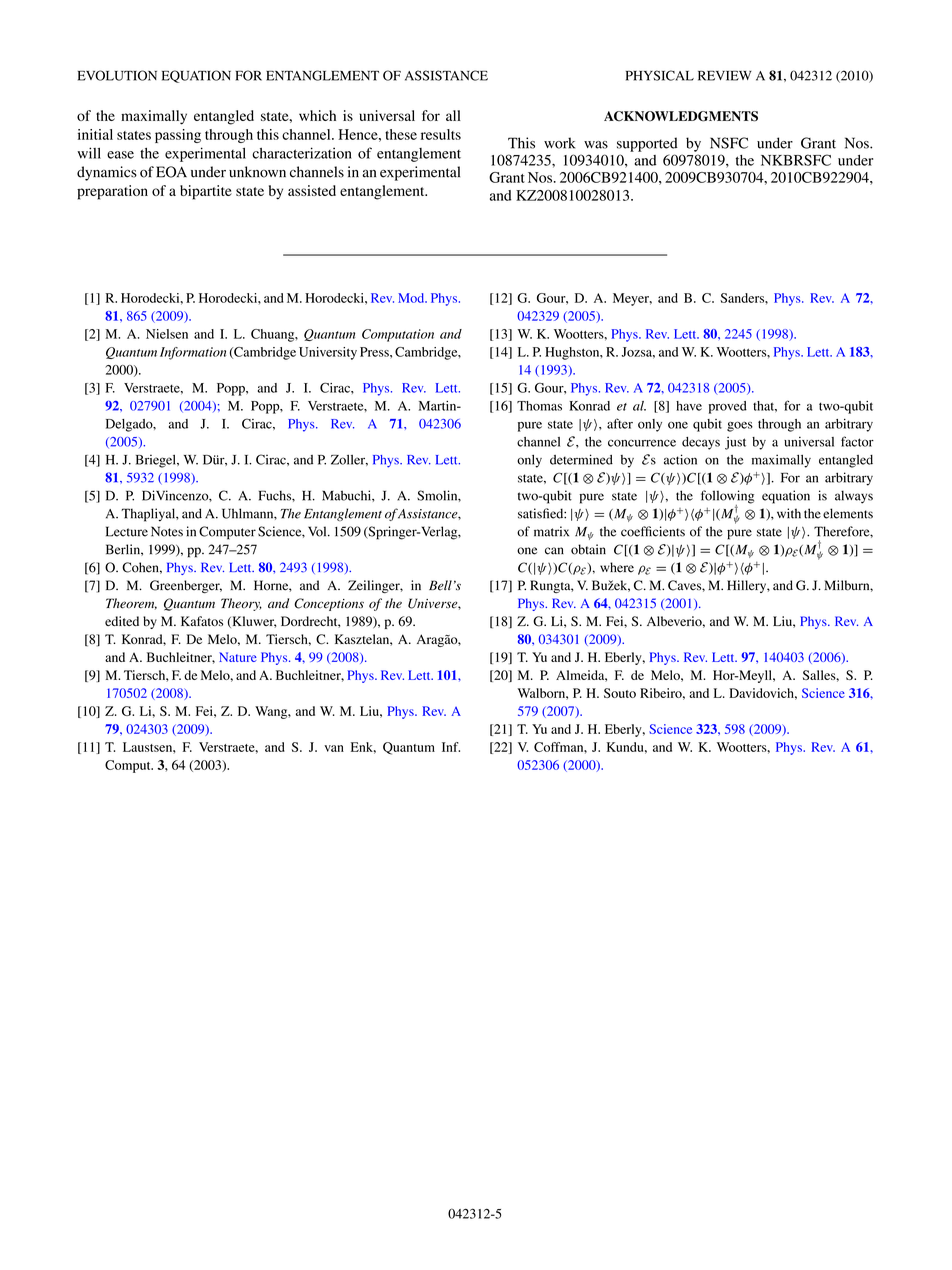  I want to click on Notes, so click(167, 531).
